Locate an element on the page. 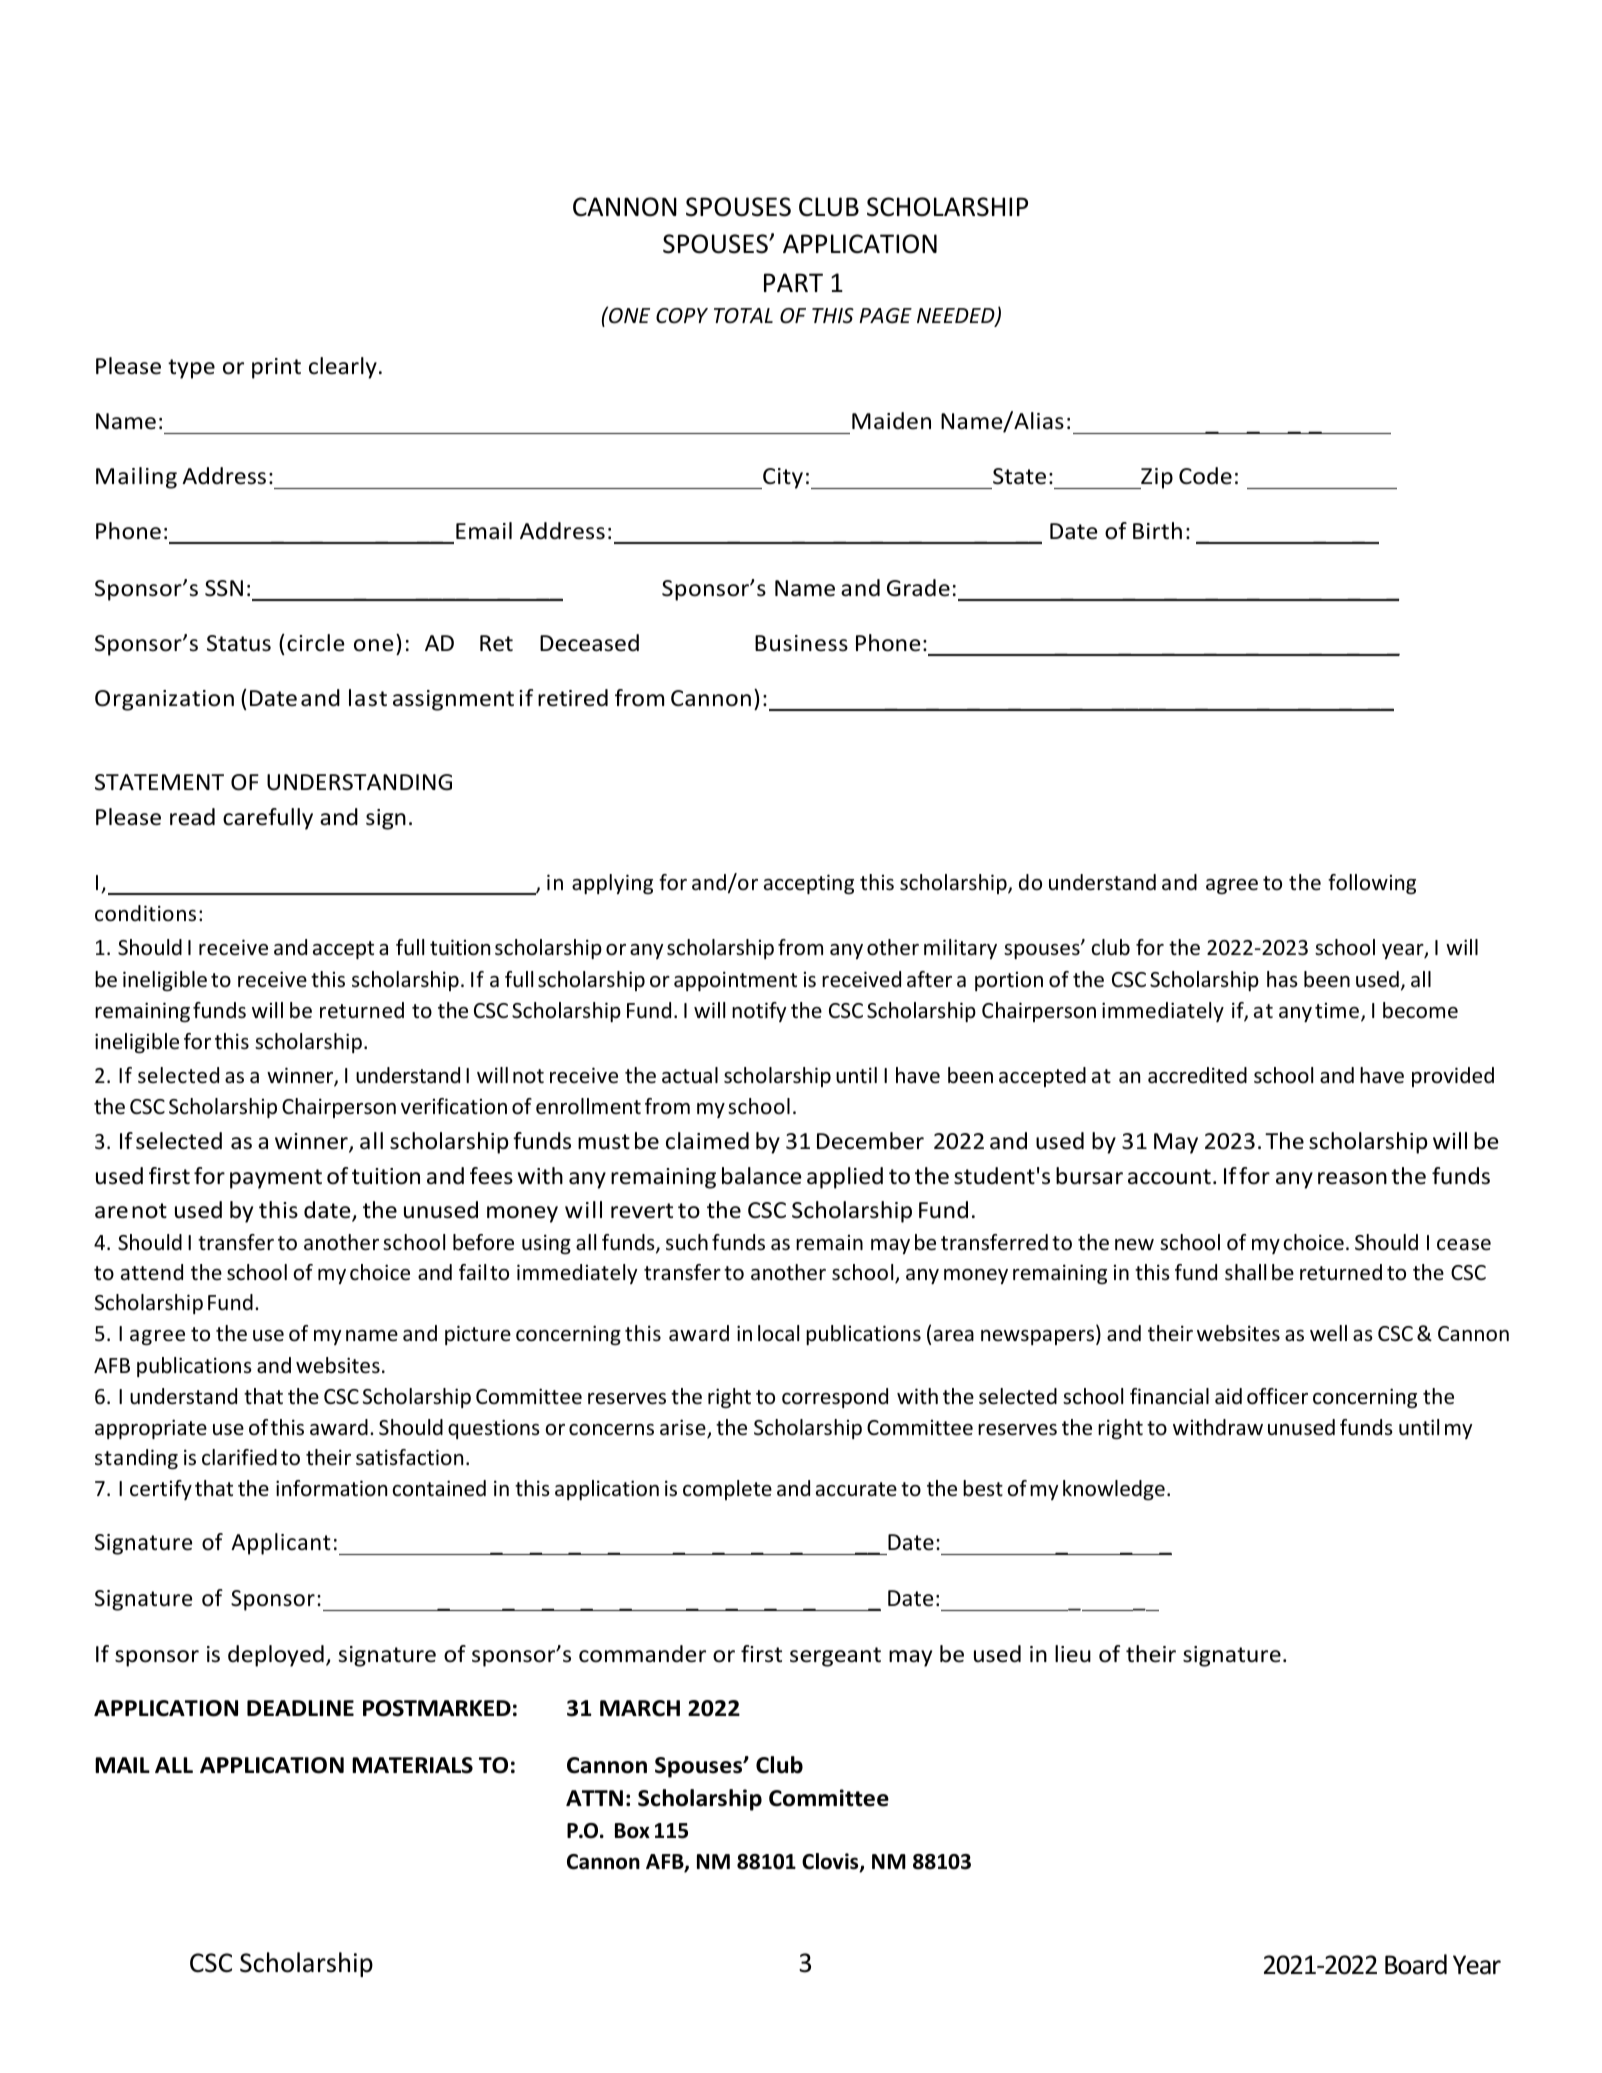 The image size is (1602, 2073). MATERIALS is located at coordinates (412, 1765).
